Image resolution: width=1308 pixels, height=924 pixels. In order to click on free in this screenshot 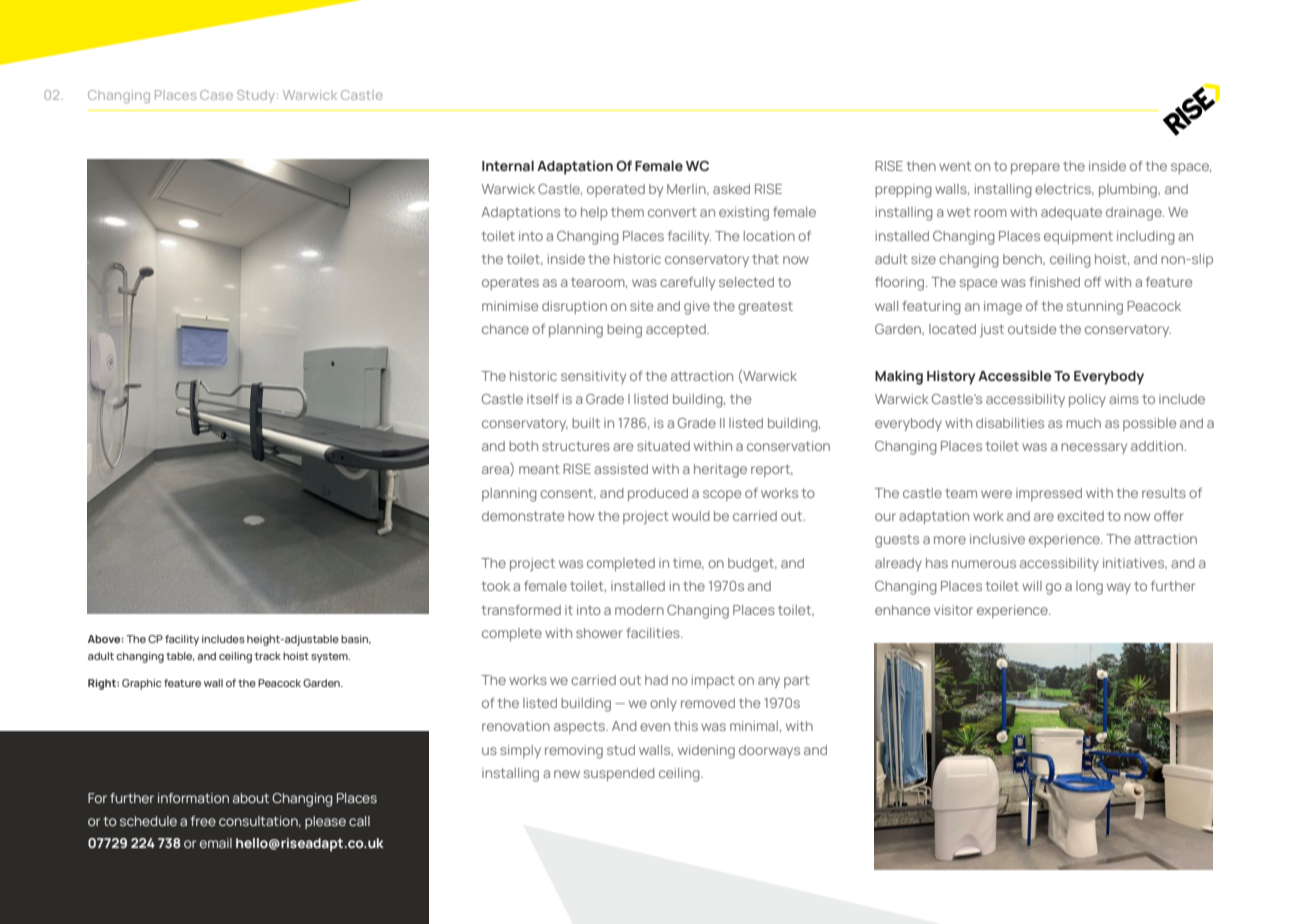, I will do `click(203, 821)`.
